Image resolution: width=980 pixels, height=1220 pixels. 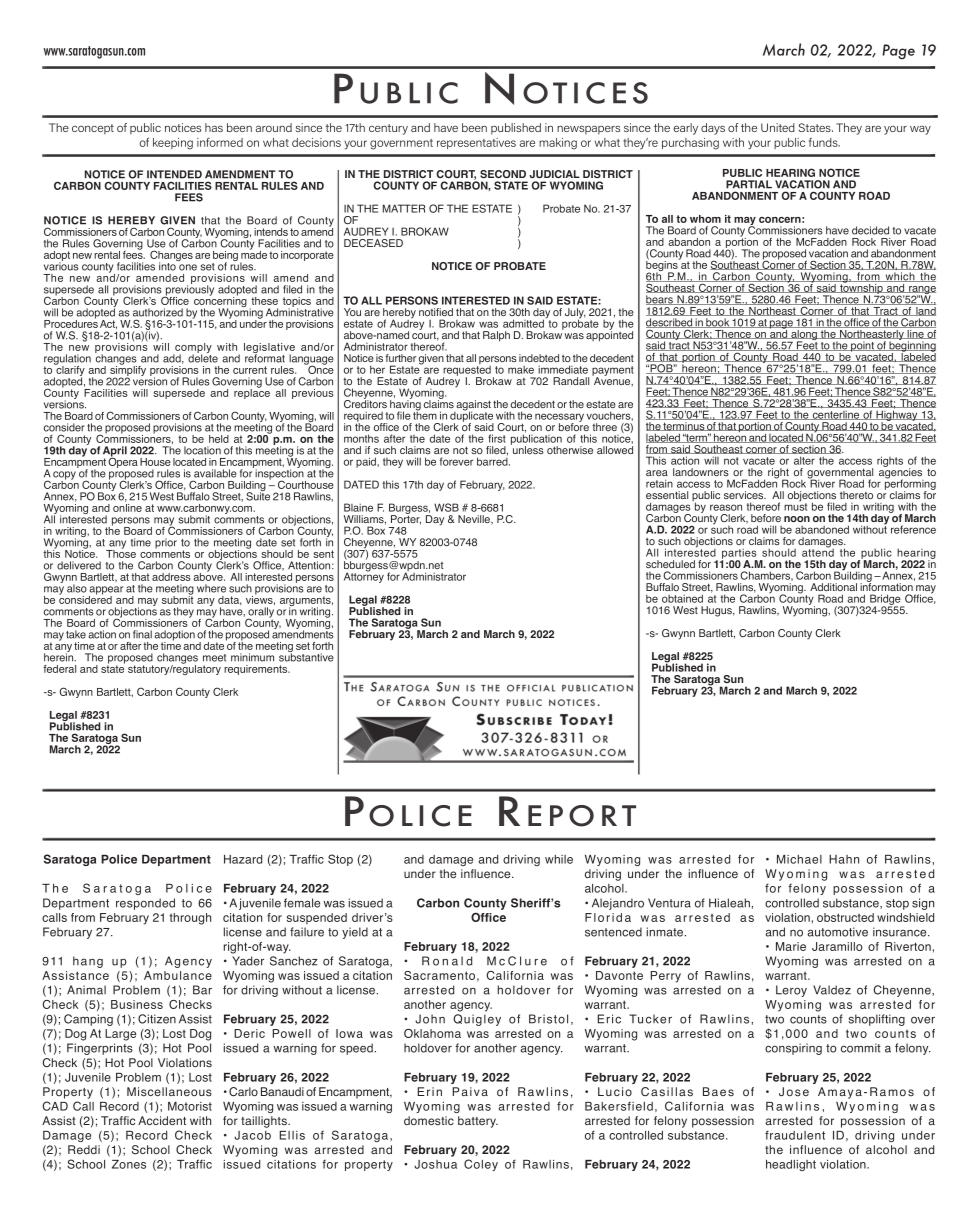 I want to click on fraudulent, so click(x=795, y=1135).
